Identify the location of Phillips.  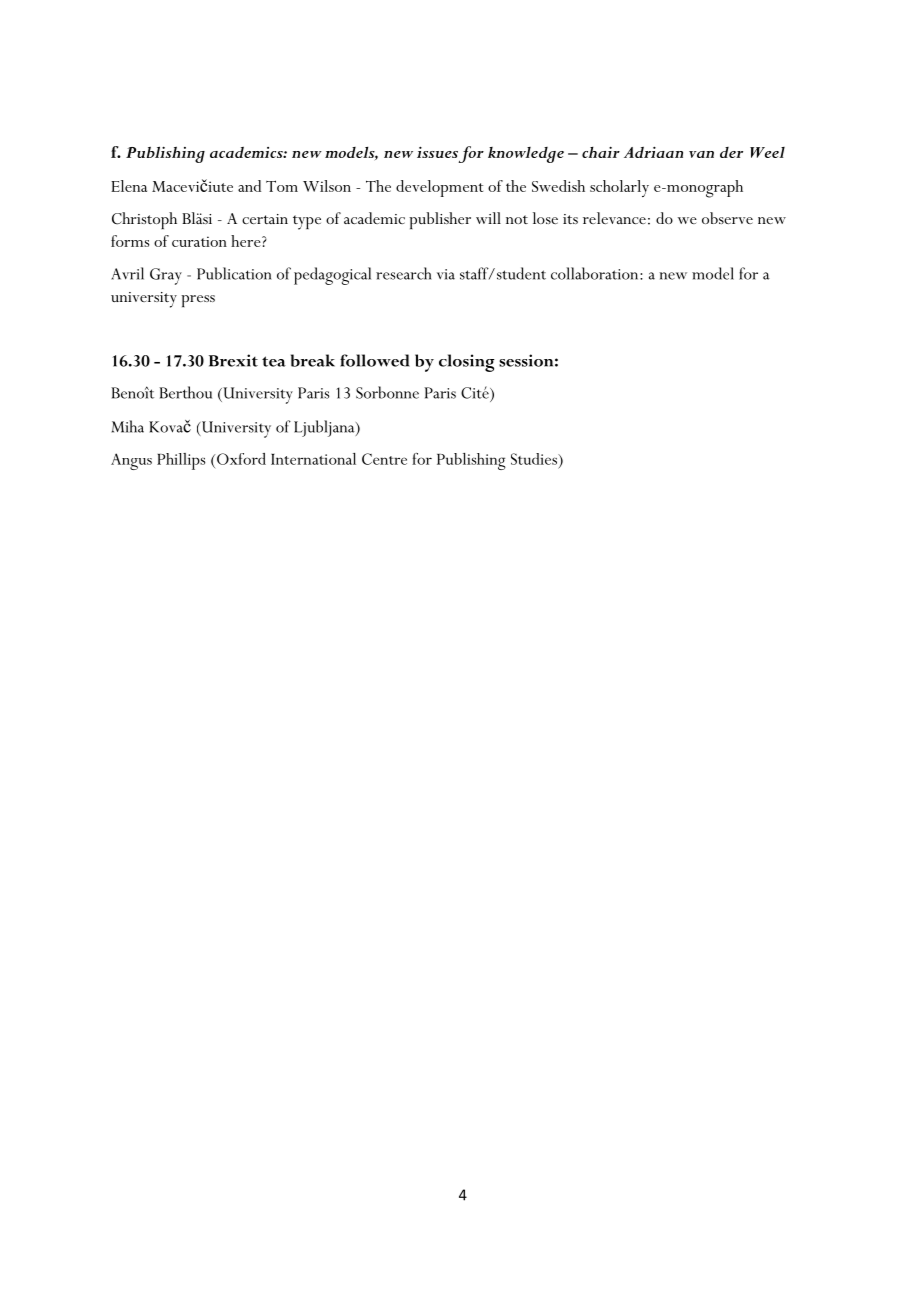
(181, 461).
